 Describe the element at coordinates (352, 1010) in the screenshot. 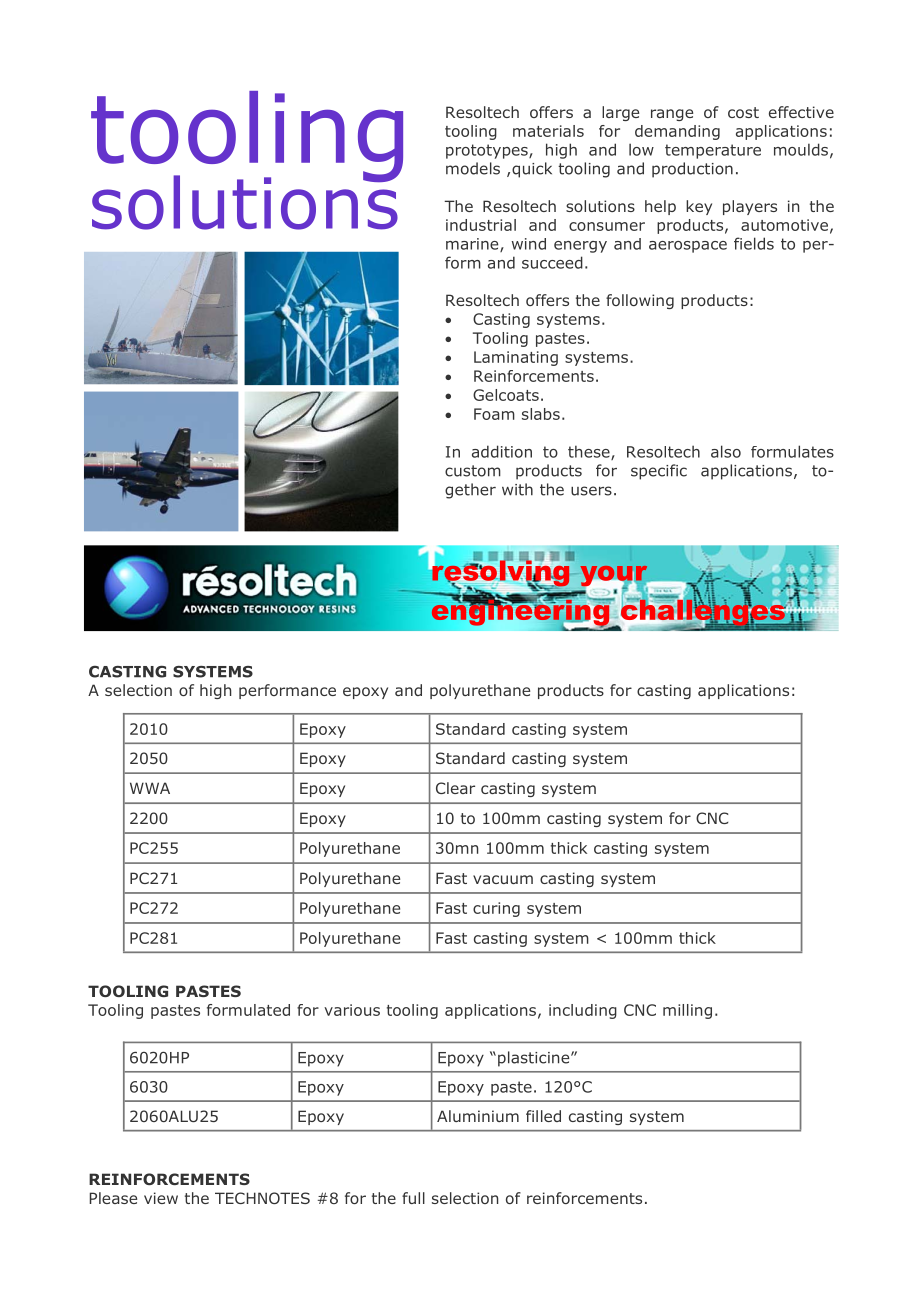

I see `various` at that location.
